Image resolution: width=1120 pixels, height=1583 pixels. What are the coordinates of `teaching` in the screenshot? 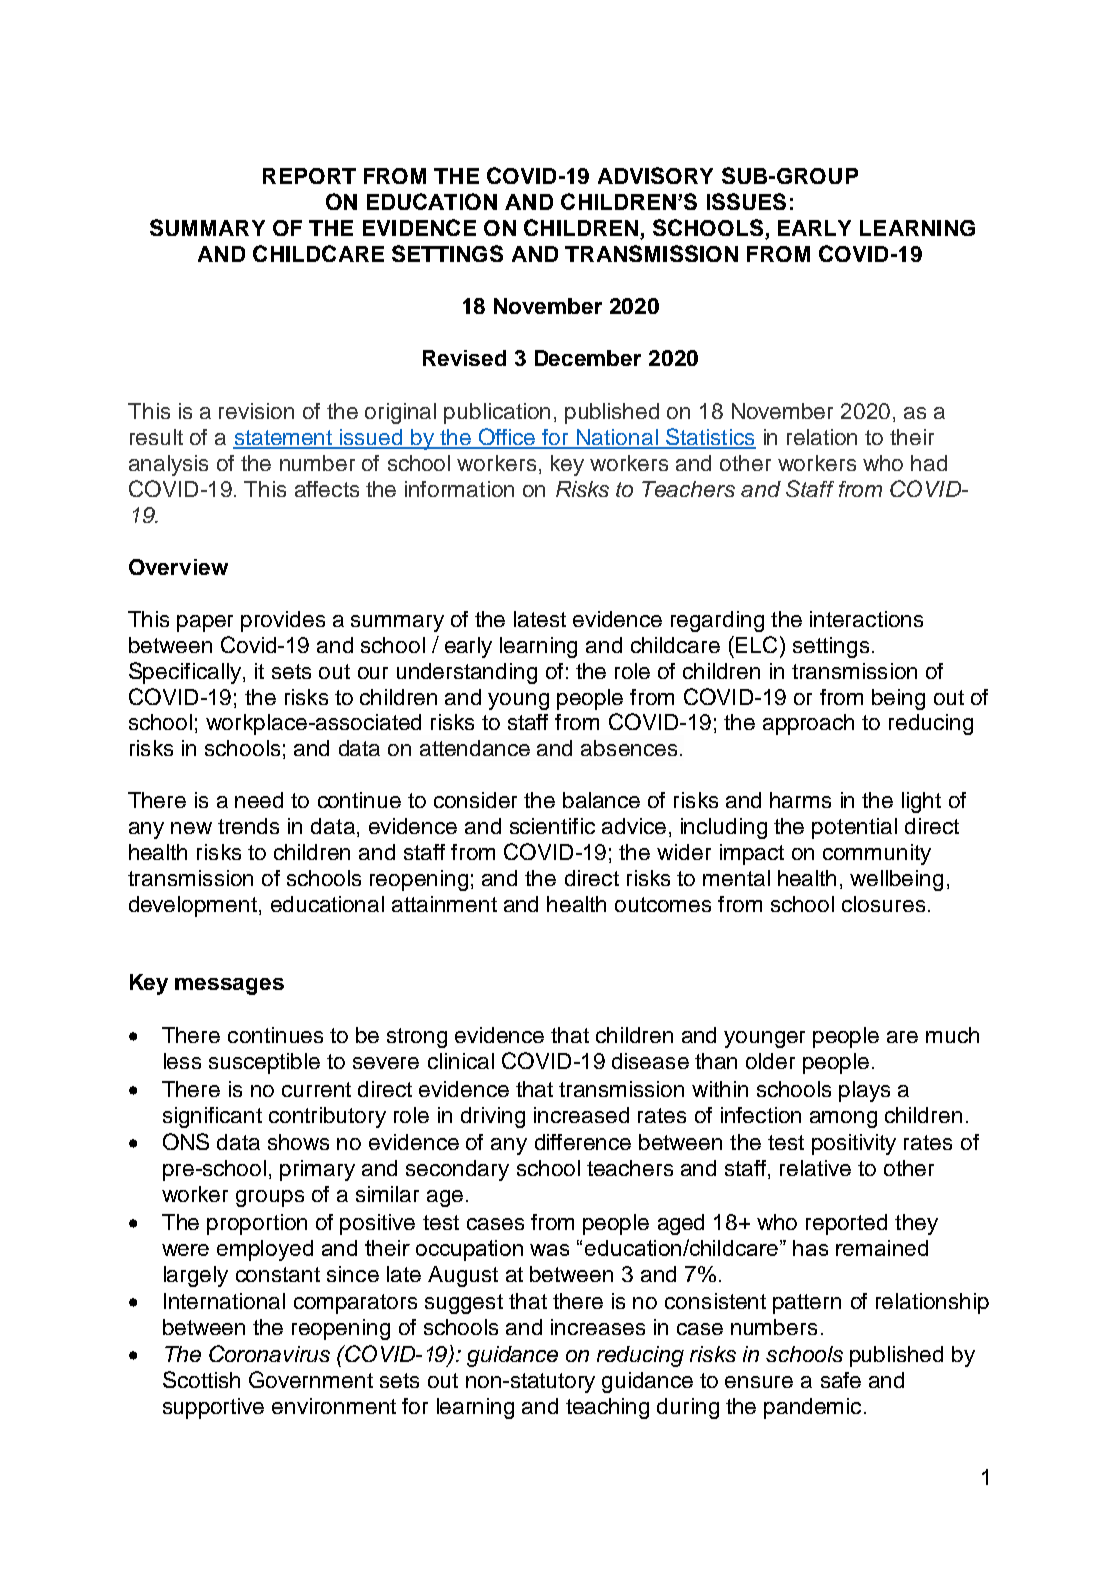 It's located at (607, 1408).
